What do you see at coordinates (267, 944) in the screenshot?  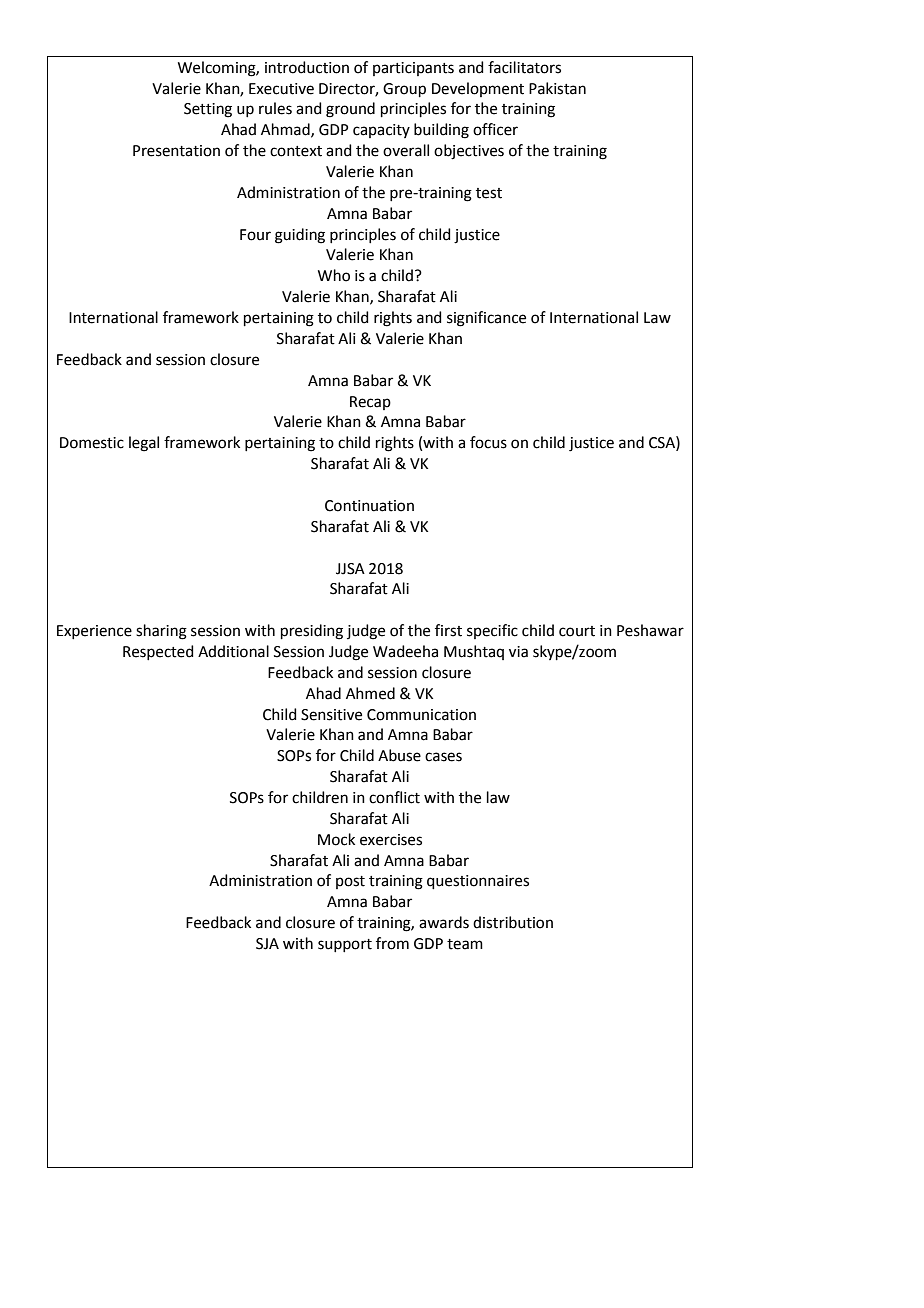 I see `SJA` at bounding box center [267, 944].
